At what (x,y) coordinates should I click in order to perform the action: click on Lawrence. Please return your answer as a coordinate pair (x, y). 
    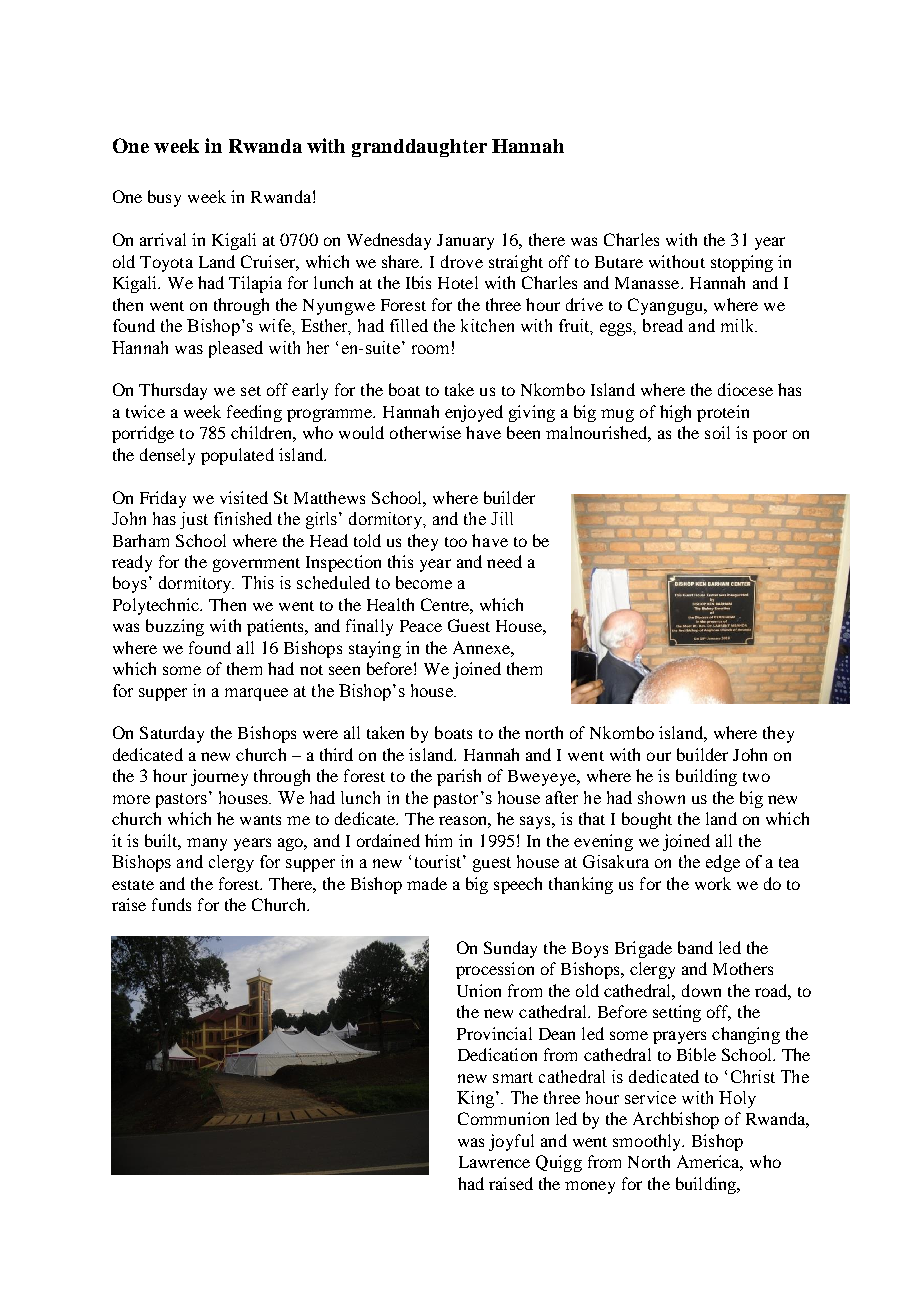
    Looking at the image, I should click on (494, 1162).
